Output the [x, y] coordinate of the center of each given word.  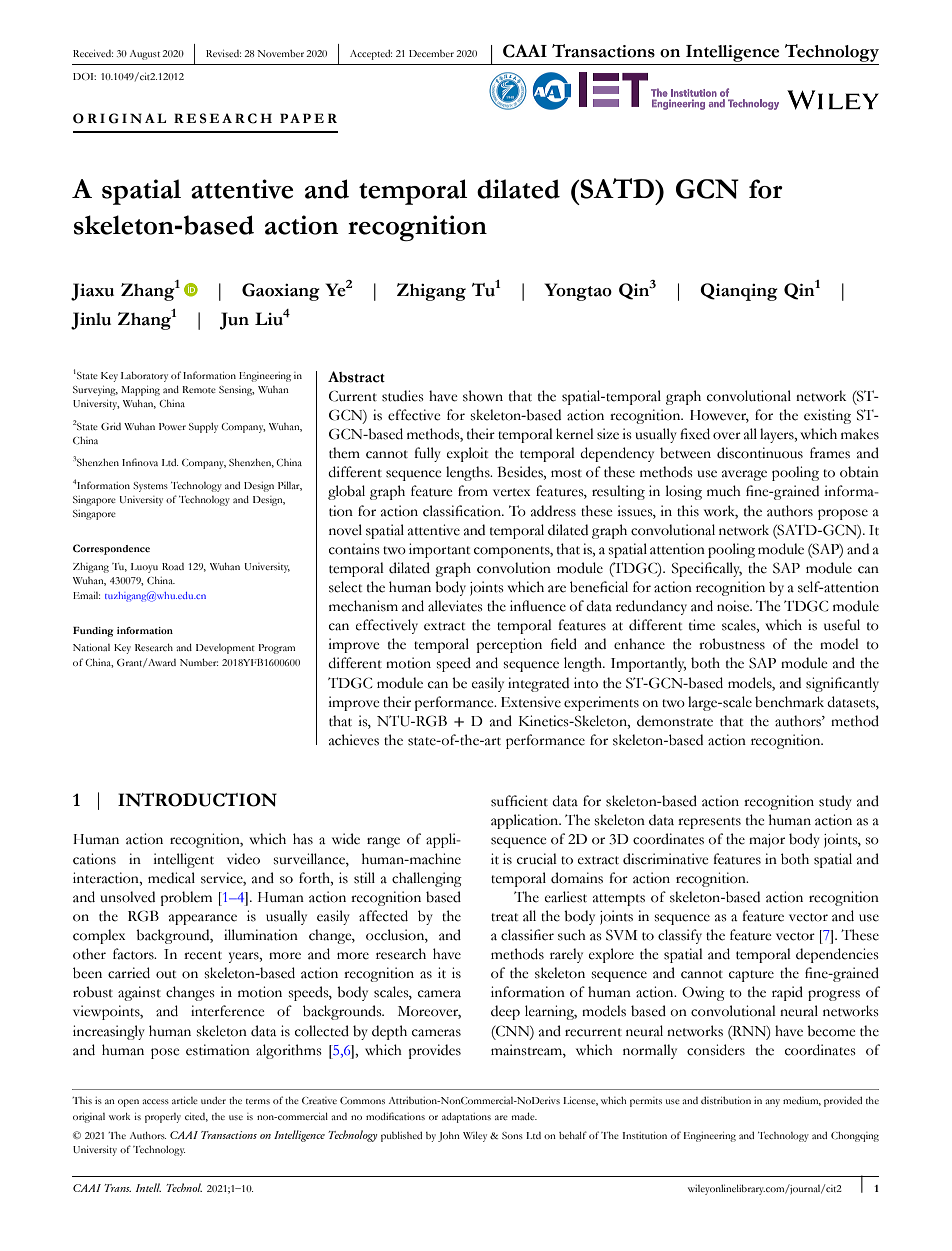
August [145, 55]
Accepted [371, 55]
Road [173, 566]
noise [734, 606]
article [185, 1100]
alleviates [455, 606]
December [431, 53]
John [449, 1137]
